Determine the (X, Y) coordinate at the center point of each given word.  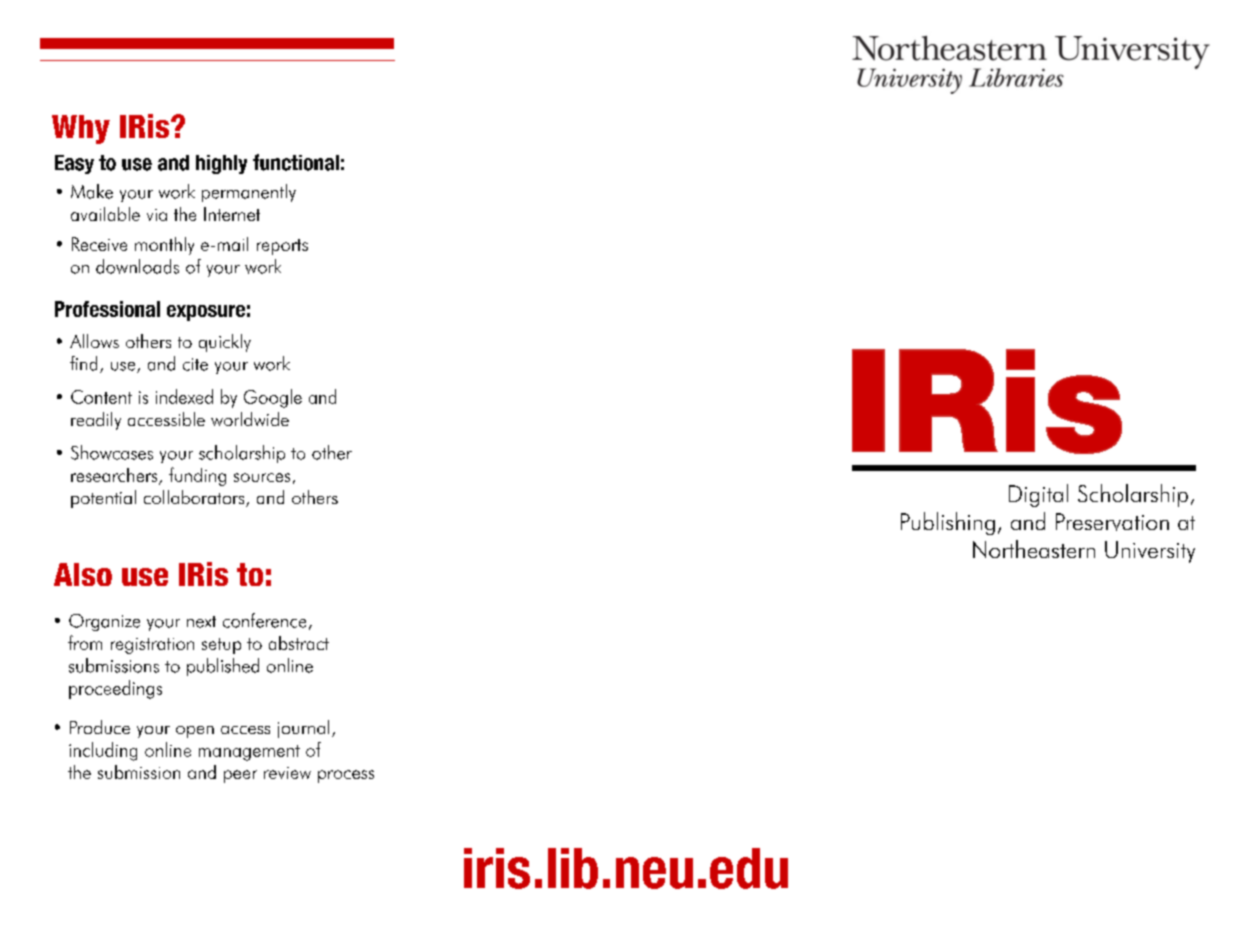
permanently (249, 193)
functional (296, 162)
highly (221, 164)
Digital (1038, 495)
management (249, 753)
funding (197, 476)
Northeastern (1034, 549)
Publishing (948, 523)
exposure (206, 313)
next (201, 622)
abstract (299, 643)
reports (282, 247)
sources (262, 477)
